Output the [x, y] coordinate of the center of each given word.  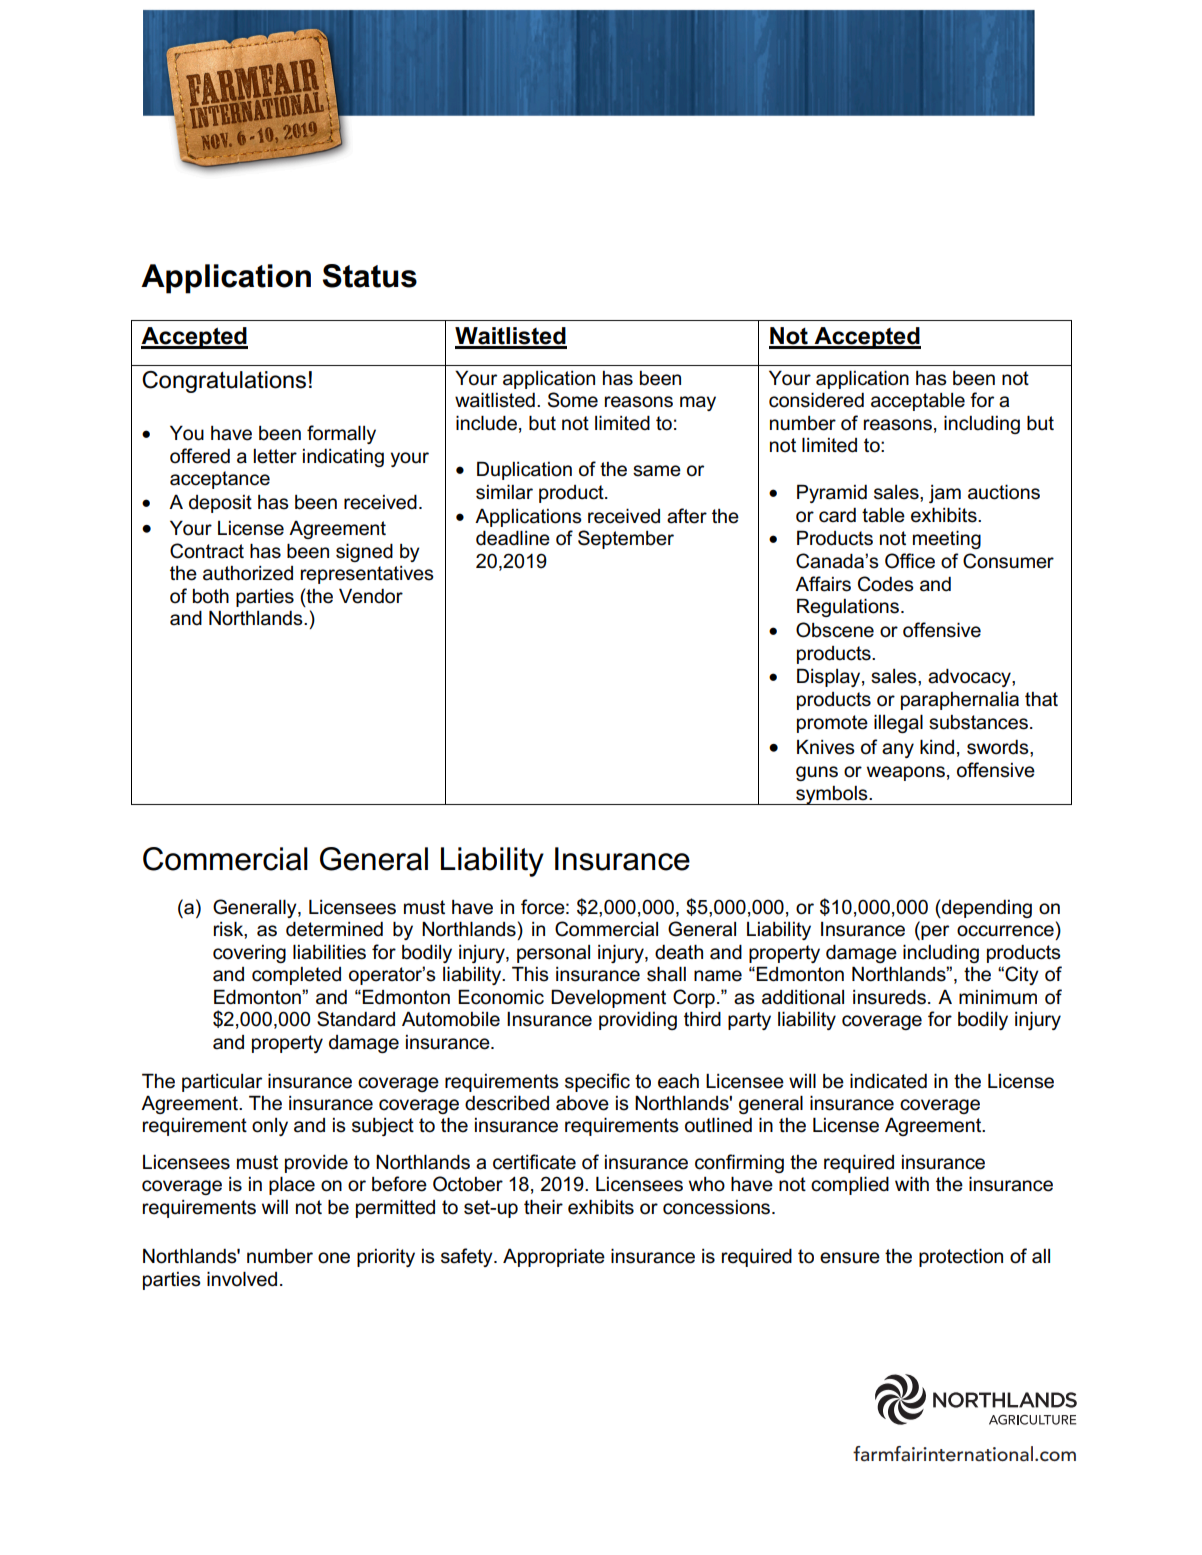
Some [573, 400]
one [334, 1258]
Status [370, 276]
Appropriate [554, 1257]
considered [816, 400]
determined [334, 929]
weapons [906, 773]
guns [817, 773]
